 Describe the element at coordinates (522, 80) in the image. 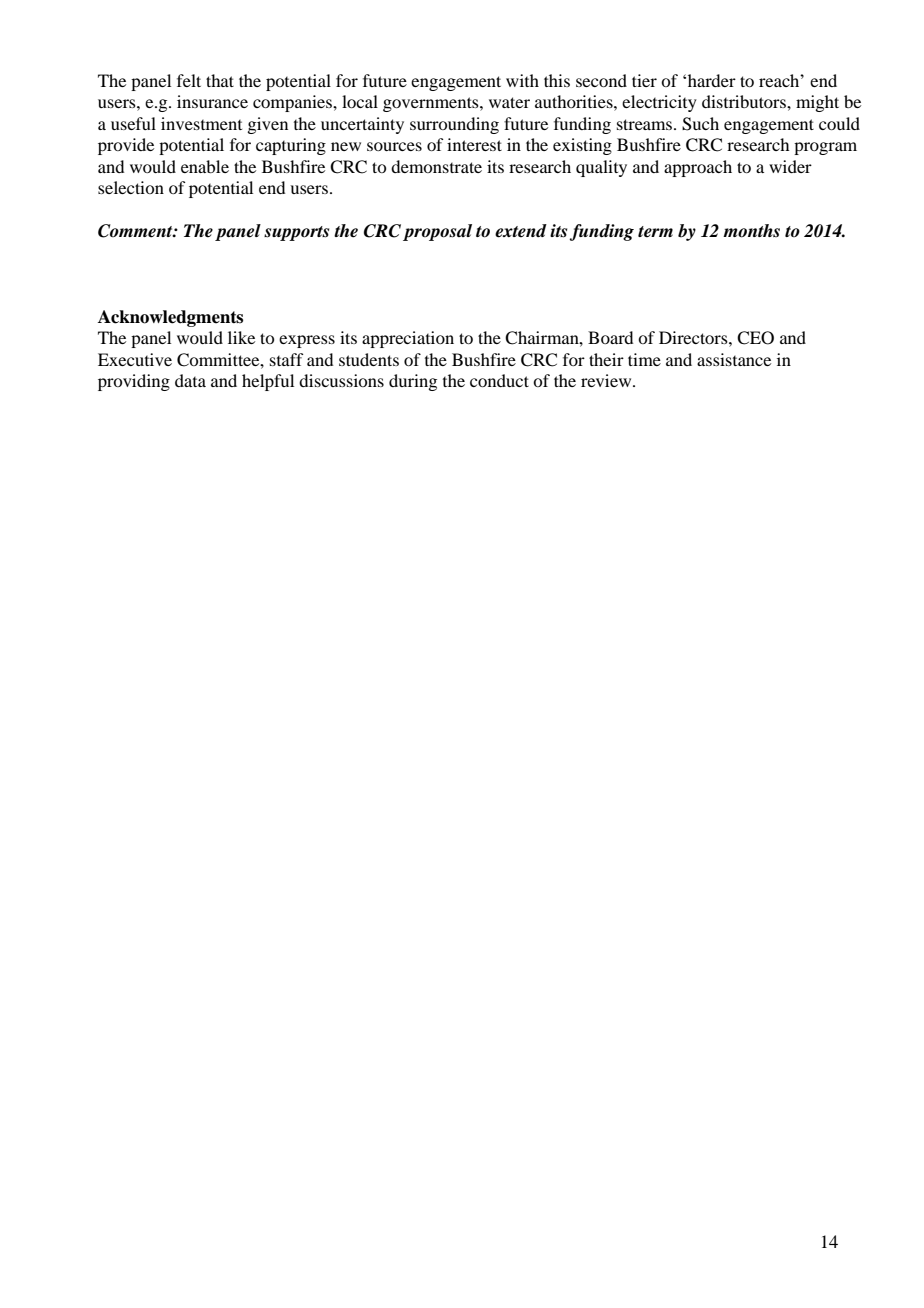

I see `with` at that location.
